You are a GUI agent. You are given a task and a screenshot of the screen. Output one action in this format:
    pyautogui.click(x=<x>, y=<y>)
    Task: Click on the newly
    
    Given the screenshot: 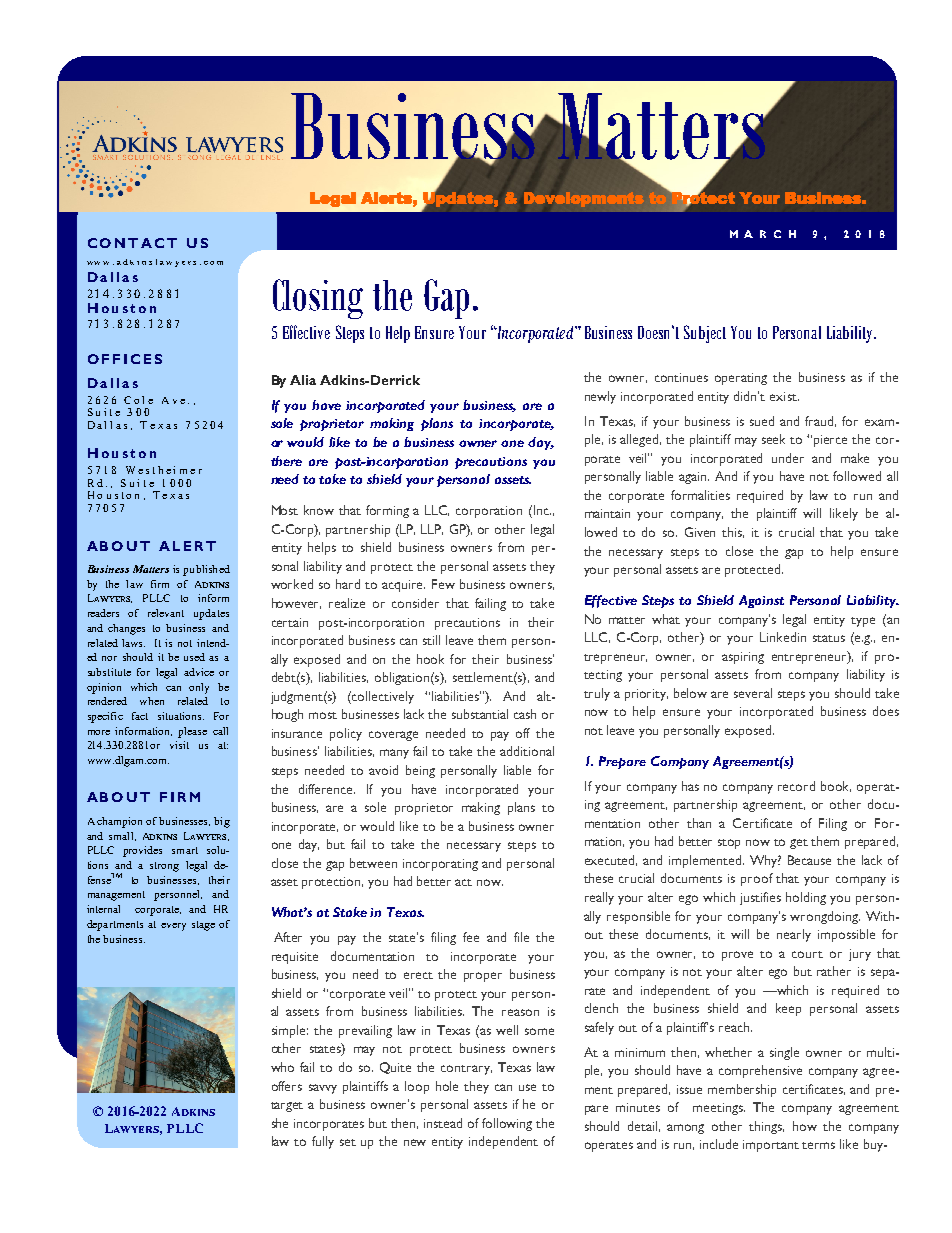 What is the action you would take?
    pyautogui.click(x=600, y=397)
